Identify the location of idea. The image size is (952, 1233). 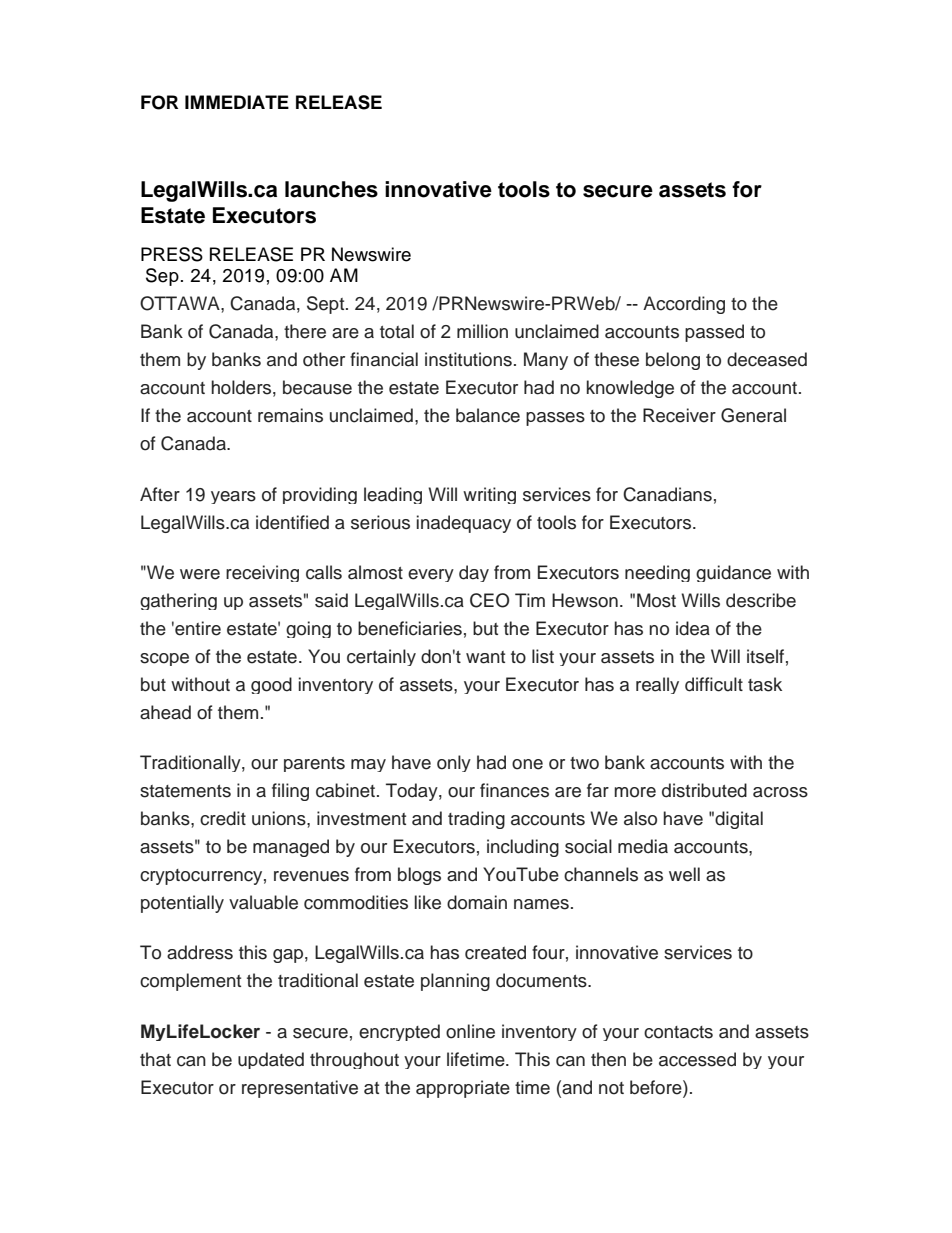
(693, 628).
